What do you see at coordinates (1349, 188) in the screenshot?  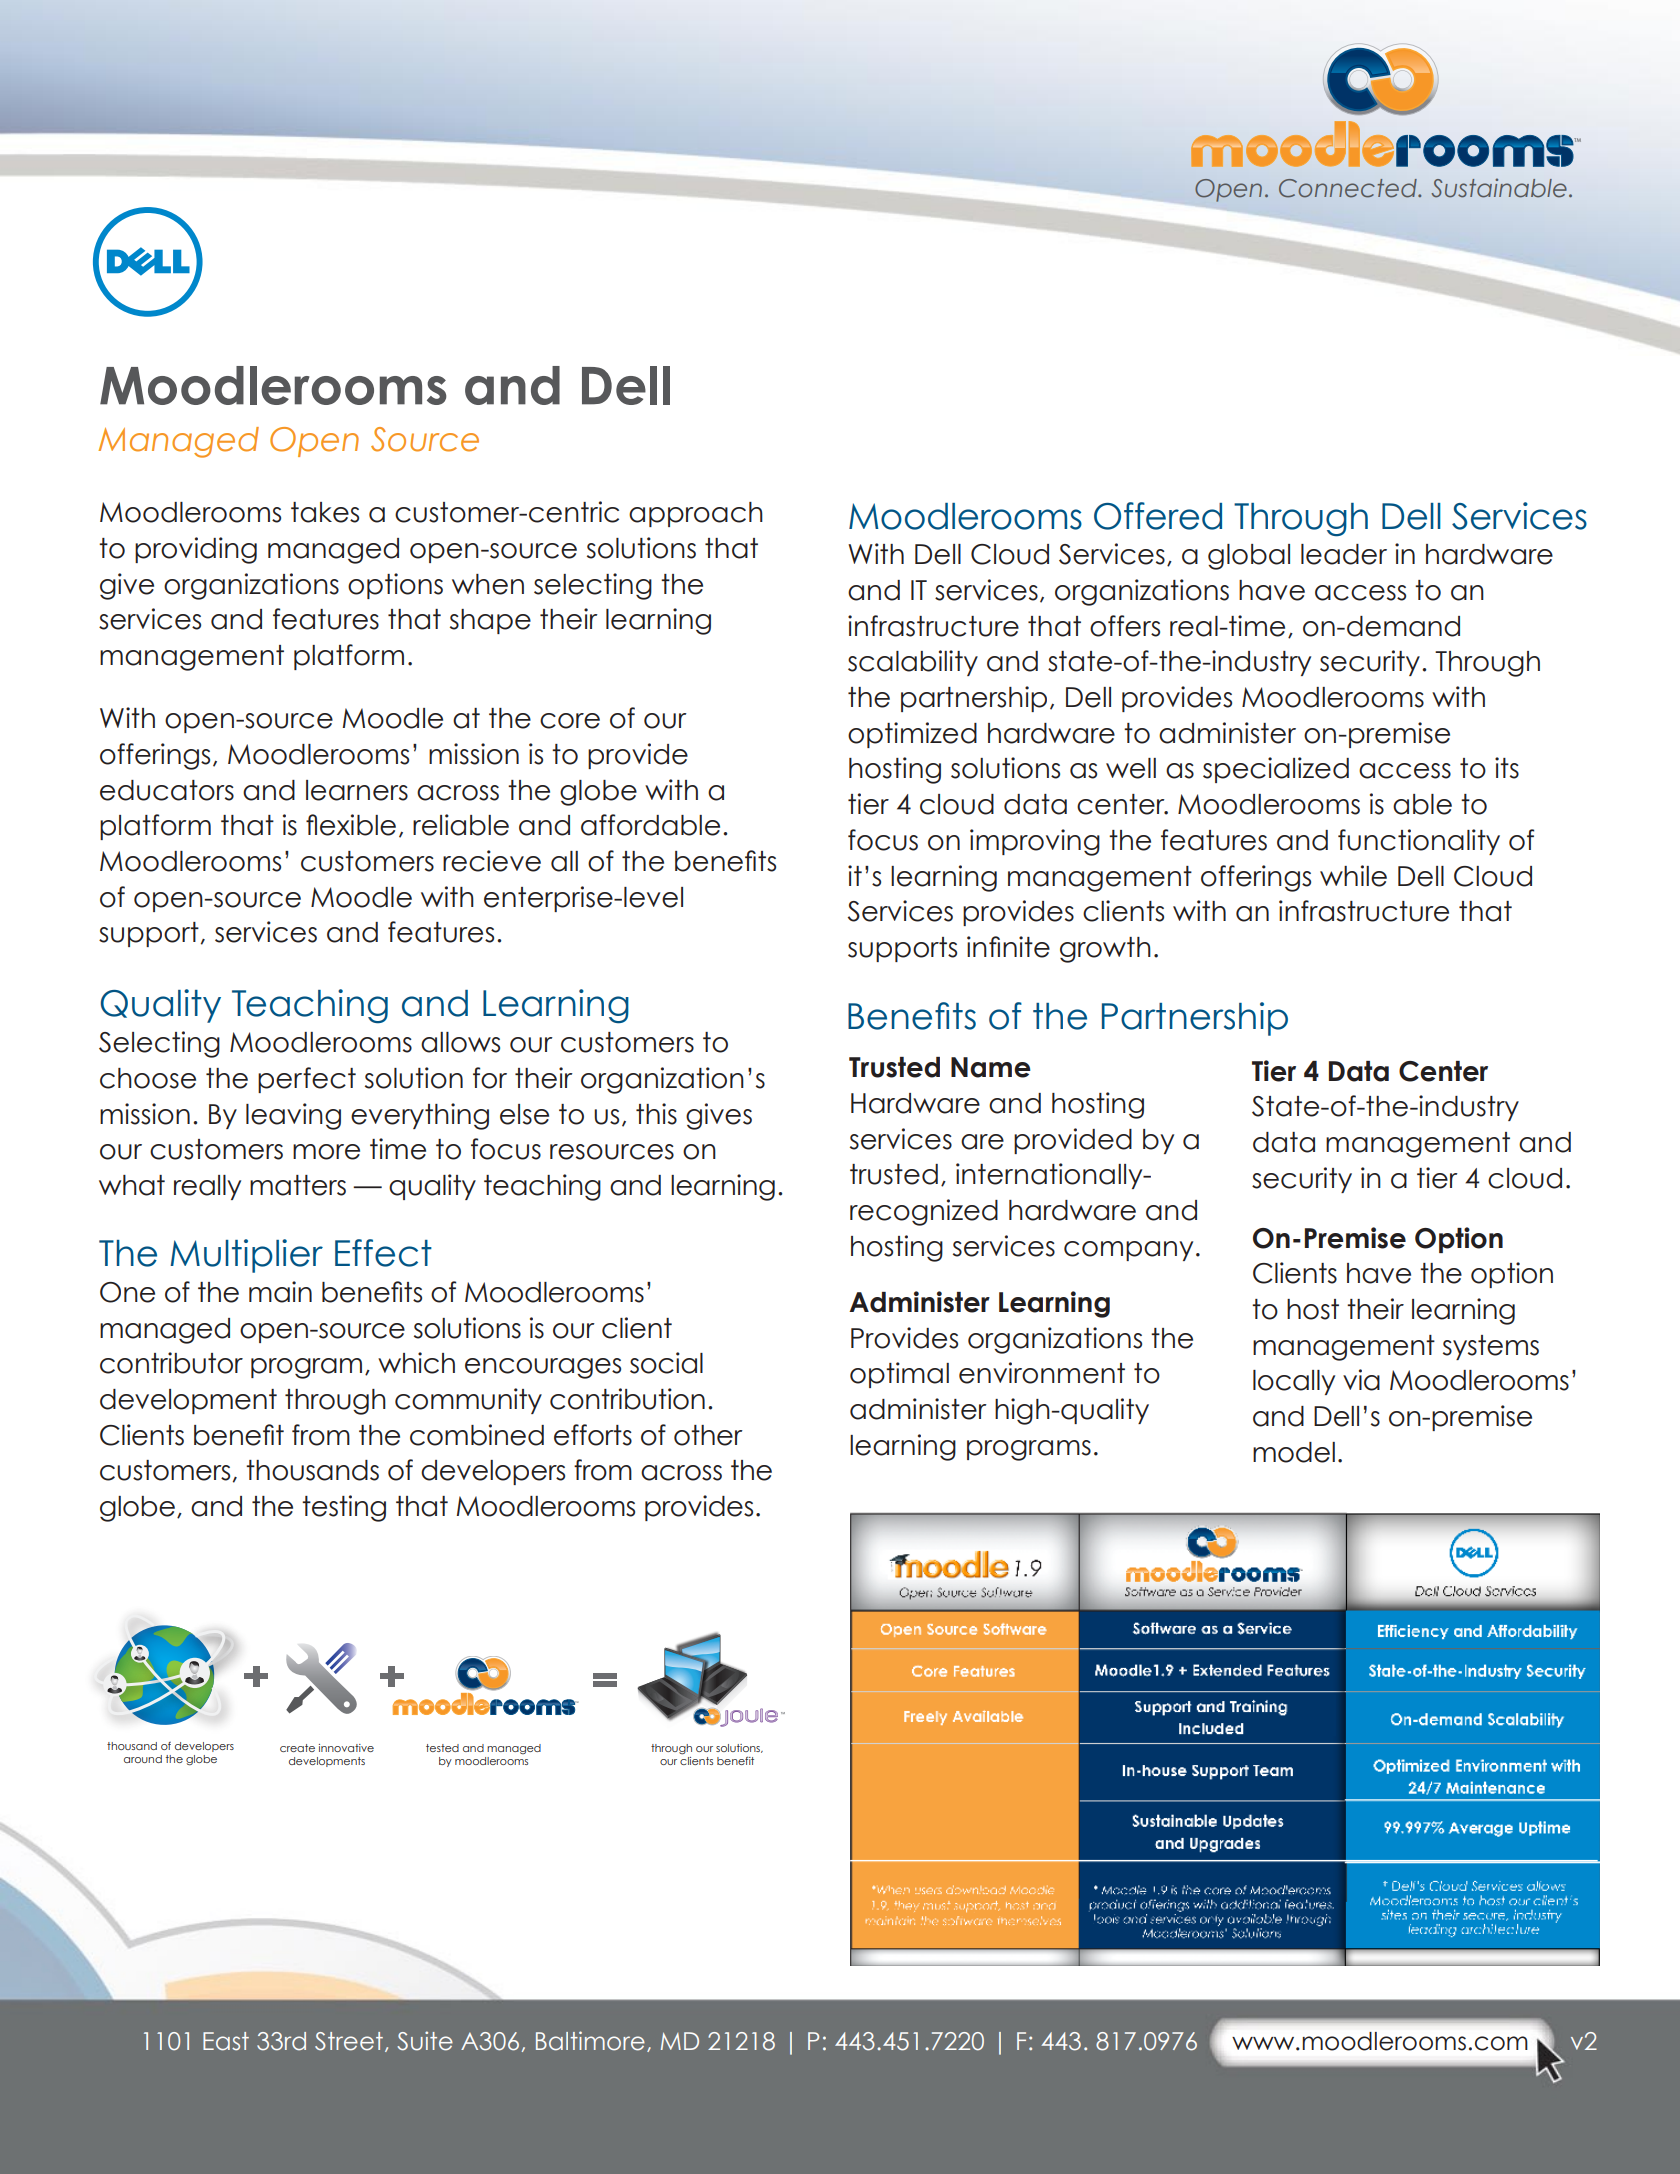 I see `Connected` at bounding box center [1349, 188].
